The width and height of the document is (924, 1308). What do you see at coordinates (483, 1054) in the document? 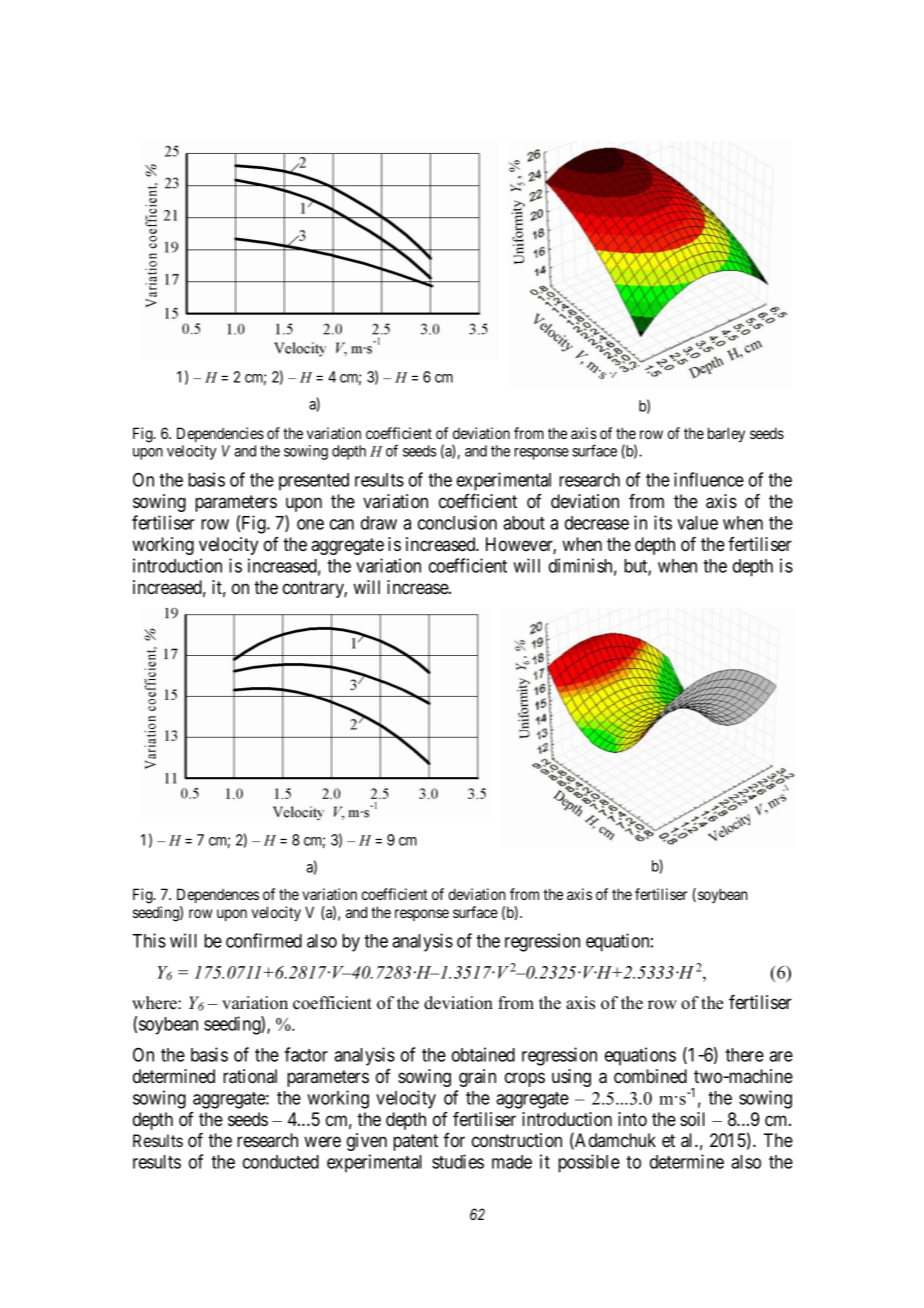
I see `obtained` at bounding box center [483, 1054].
